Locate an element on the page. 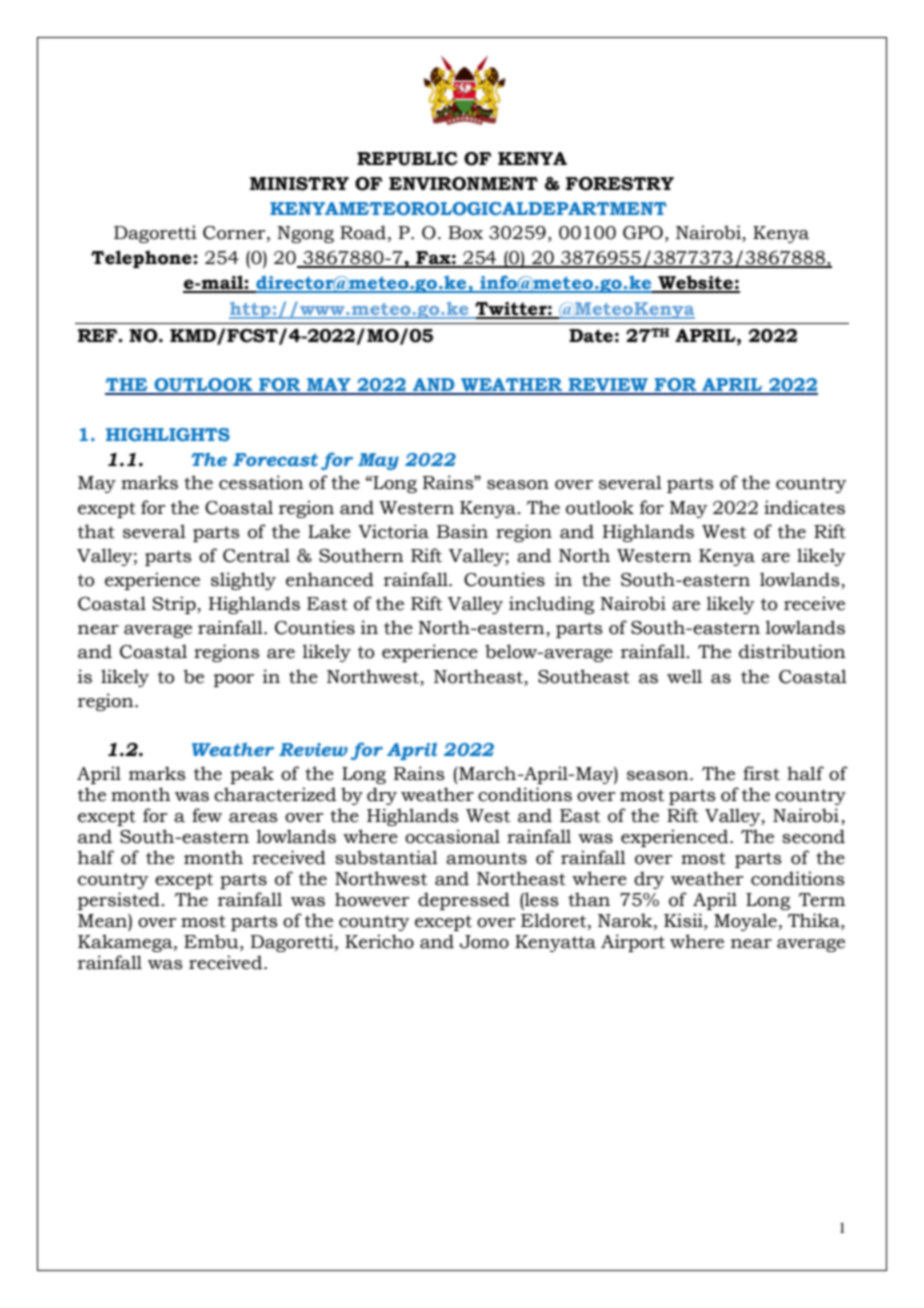 This image has height=1308, width=924. Central is located at coordinates (256, 555).
